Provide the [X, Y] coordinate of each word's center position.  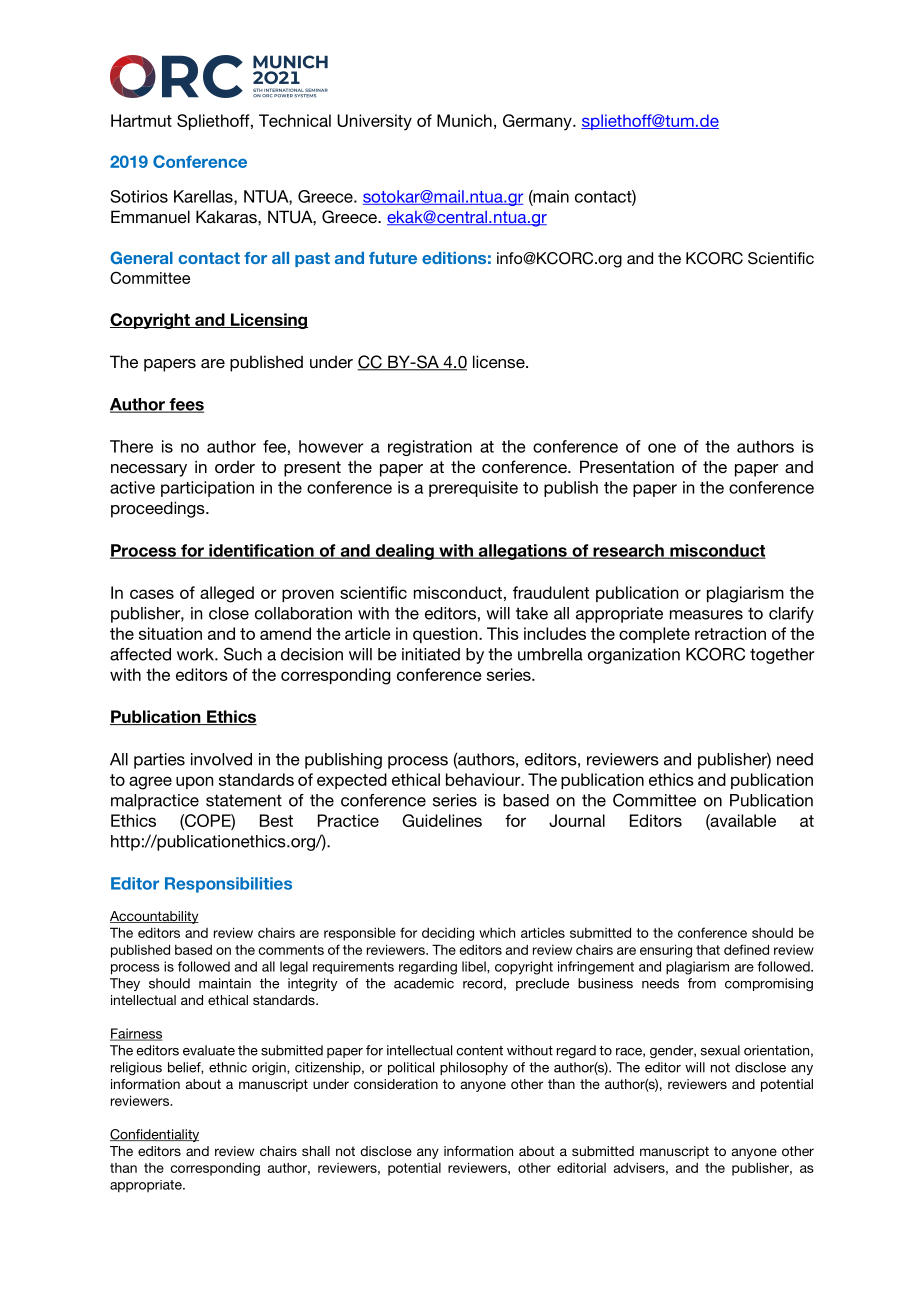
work [196, 654]
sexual [720, 1050]
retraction [730, 633]
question [446, 635]
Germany [538, 122]
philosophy [474, 1068]
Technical [295, 120]
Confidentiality [154, 1135]
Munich [464, 120]
